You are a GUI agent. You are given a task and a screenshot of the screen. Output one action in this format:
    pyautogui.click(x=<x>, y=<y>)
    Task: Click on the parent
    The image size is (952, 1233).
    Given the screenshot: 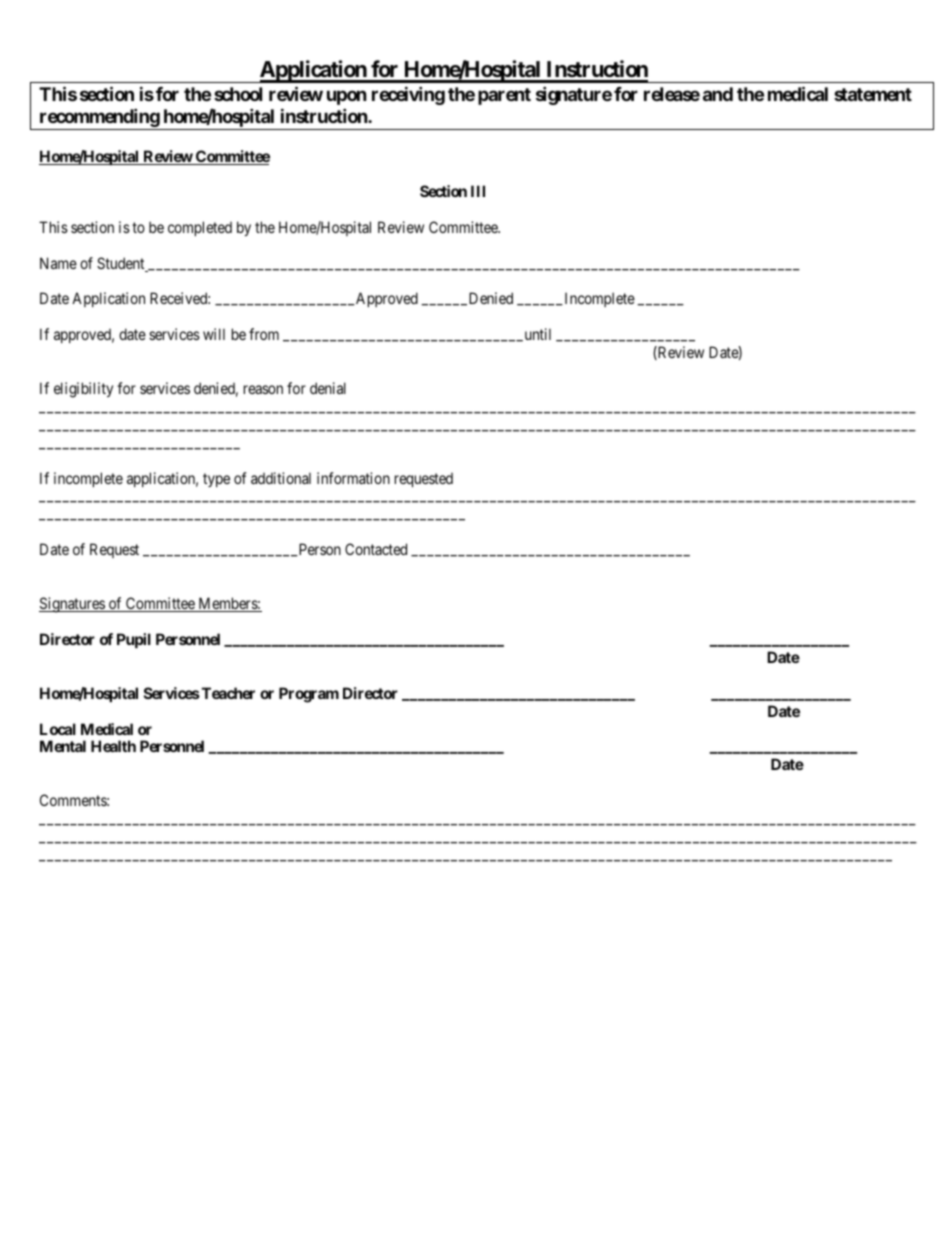 What is the action you would take?
    pyautogui.click(x=504, y=96)
